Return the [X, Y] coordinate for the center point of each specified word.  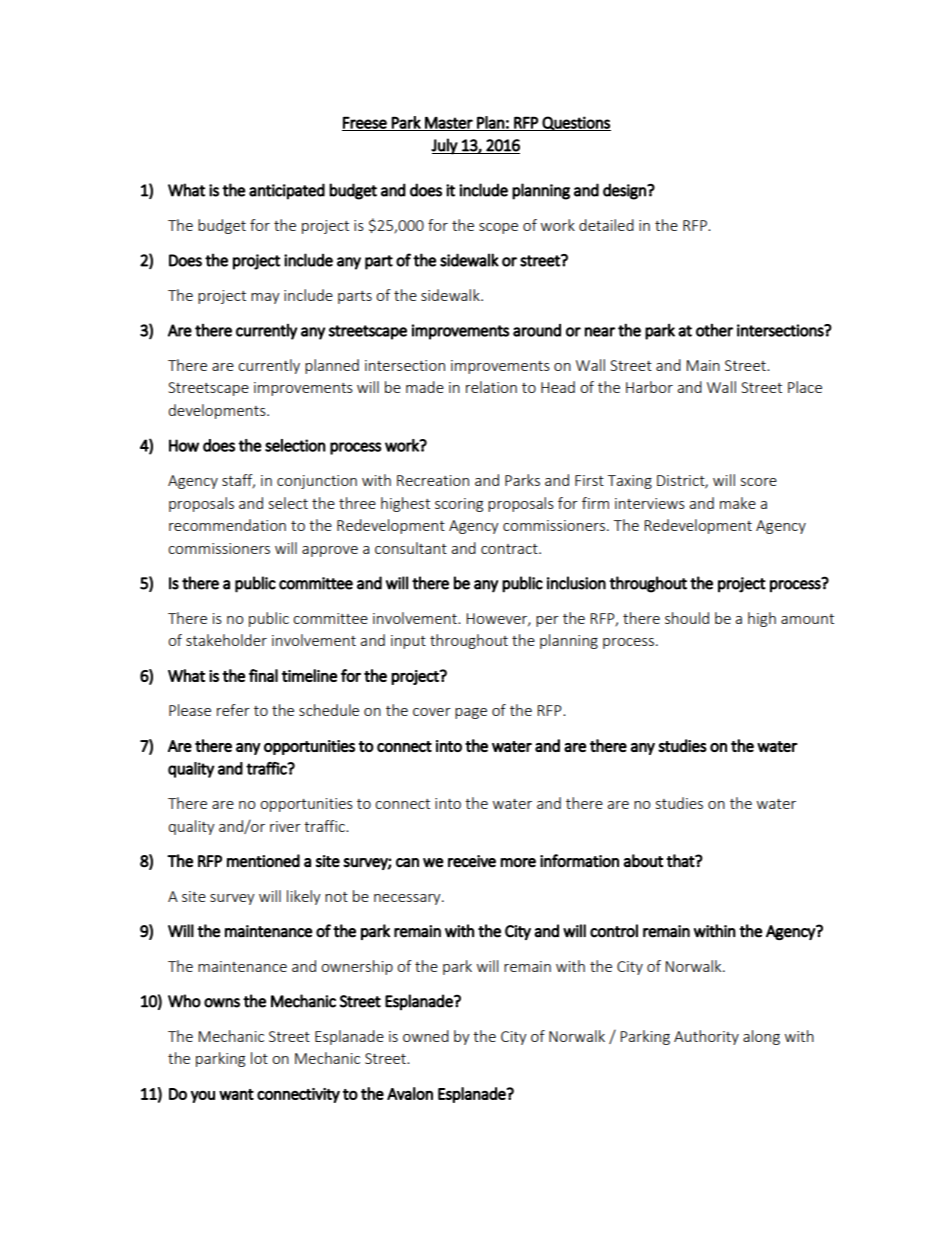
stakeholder [226, 640]
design [625, 191]
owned [426, 1036]
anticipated [287, 191]
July [445, 146]
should [687, 618]
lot [259, 1058]
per [547, 621]
